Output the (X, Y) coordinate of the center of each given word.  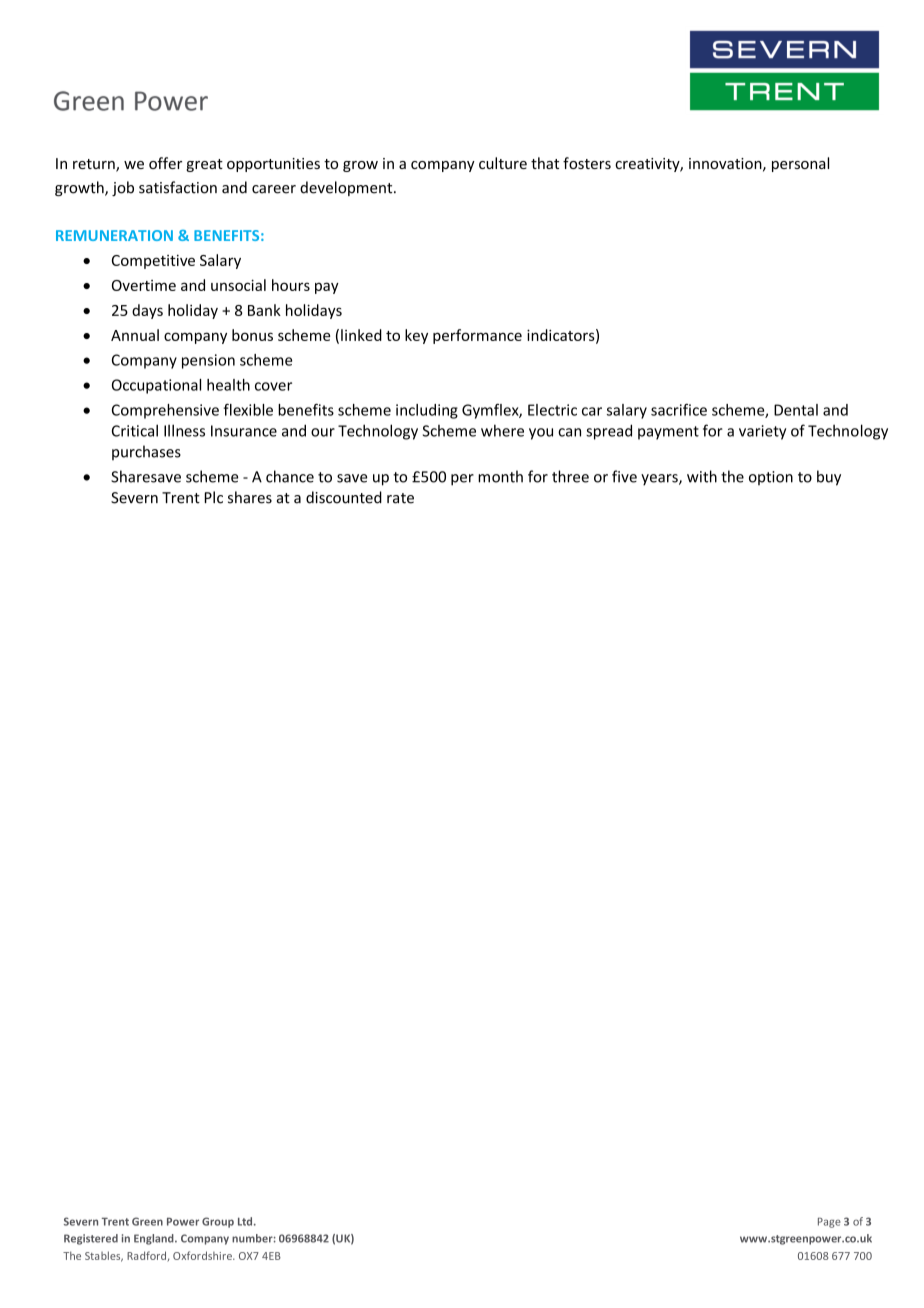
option (771, 478)
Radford (147, 1256)
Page (829, 1223)
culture (503, 163)
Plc (214, 497)
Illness (184, 430)
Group (218, 1222)
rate (400, 498)
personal (800, 164)
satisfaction (178, 187)
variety (762, 432)
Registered (91, 1239)
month (500, 476)
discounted (344, 497)
